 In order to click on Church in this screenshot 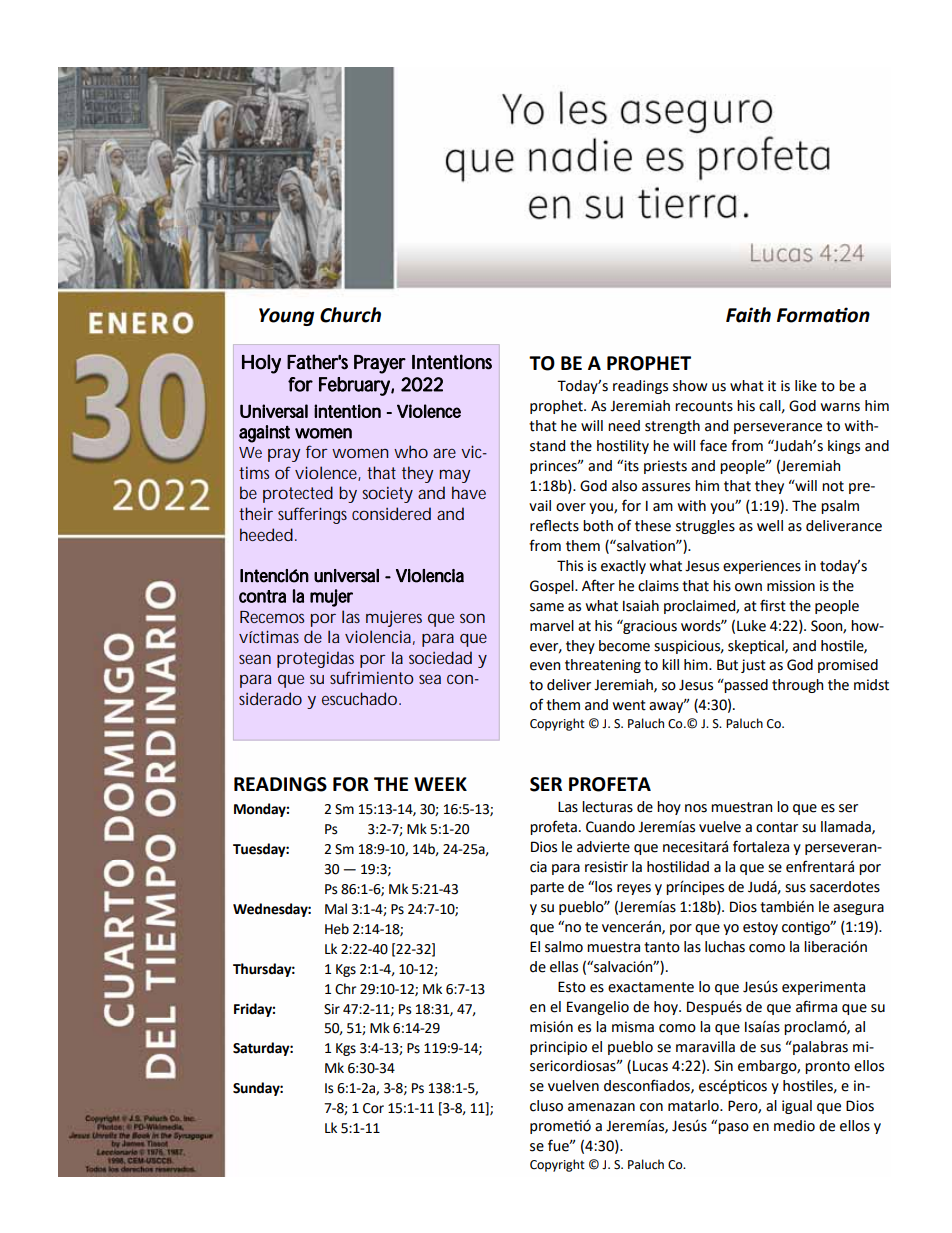, I will do `click(350, 315)`.
